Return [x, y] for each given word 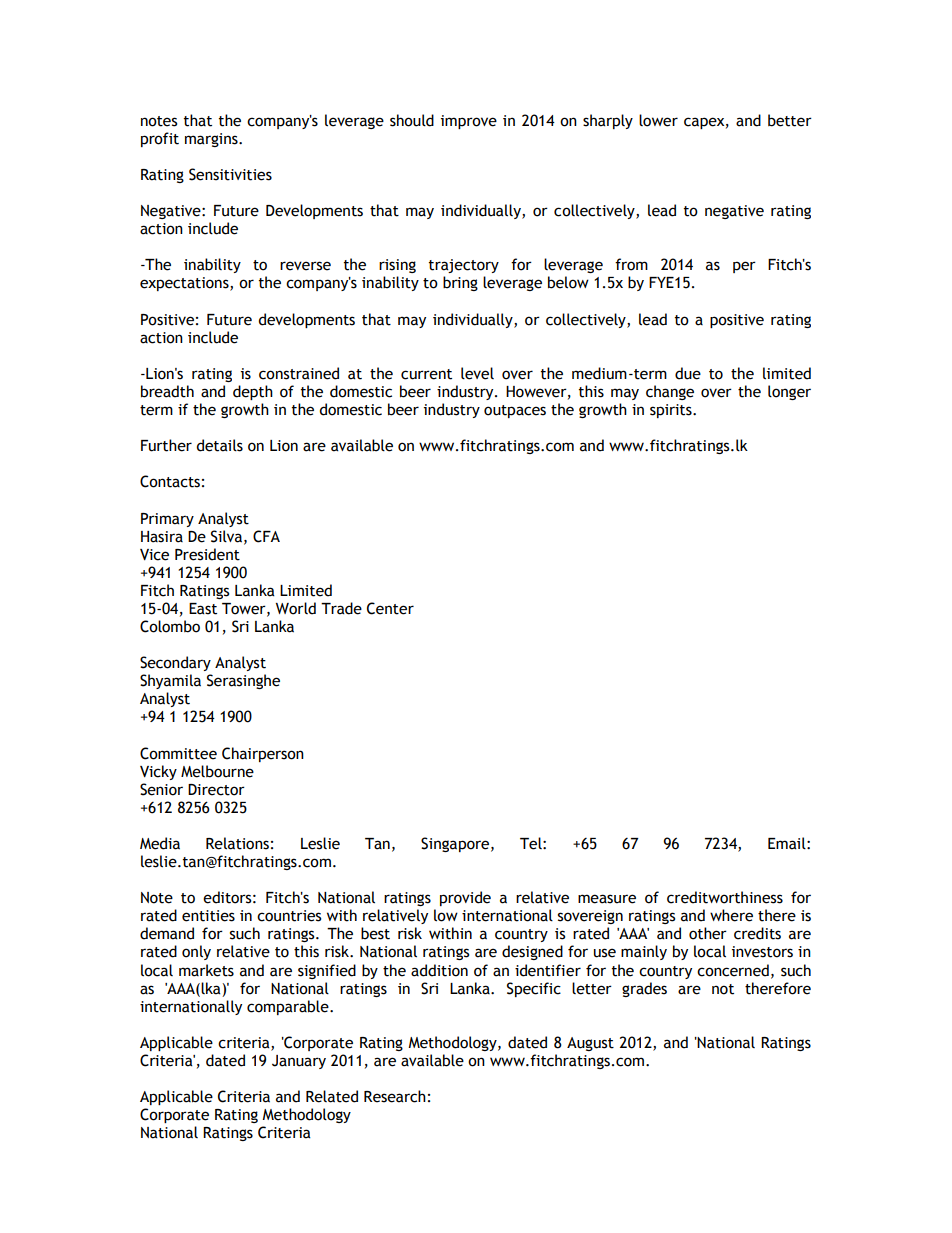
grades [644, 989]
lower [658, 120]
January [299, 1062]
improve [469, 122]
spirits [672, 411]
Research [395, 1096]
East [203, 609]
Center [390, 608]
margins [212, 140]
